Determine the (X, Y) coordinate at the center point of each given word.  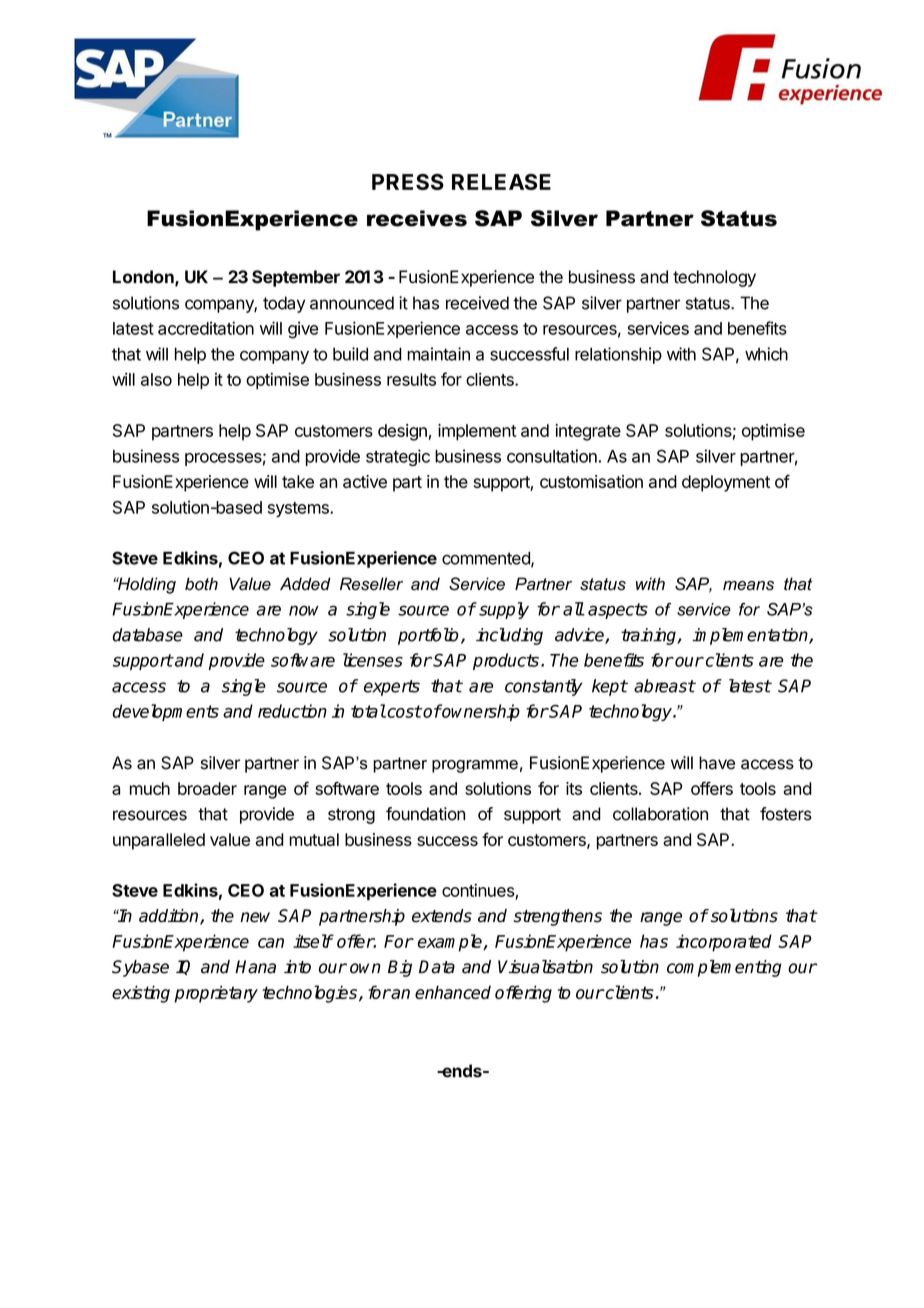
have (717, 763)
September (296, 278)
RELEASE (501, 182)
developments (165, 712)
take (298, 481)
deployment (726, 483)
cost (403, 711)
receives (417, 218)
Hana (255, 967)
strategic (398, 457)
